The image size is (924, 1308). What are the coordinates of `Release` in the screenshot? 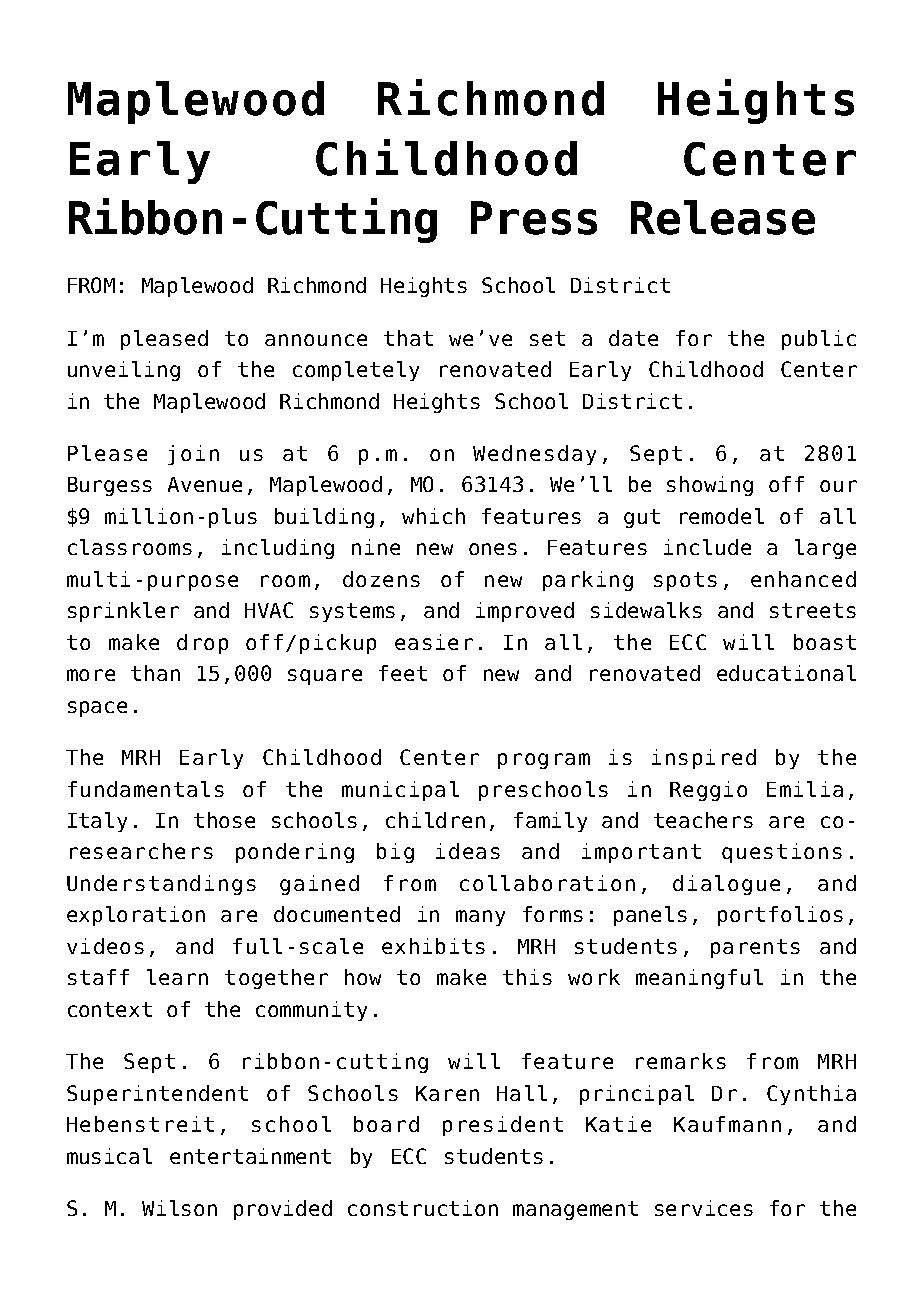 It's located at (723, 217).
